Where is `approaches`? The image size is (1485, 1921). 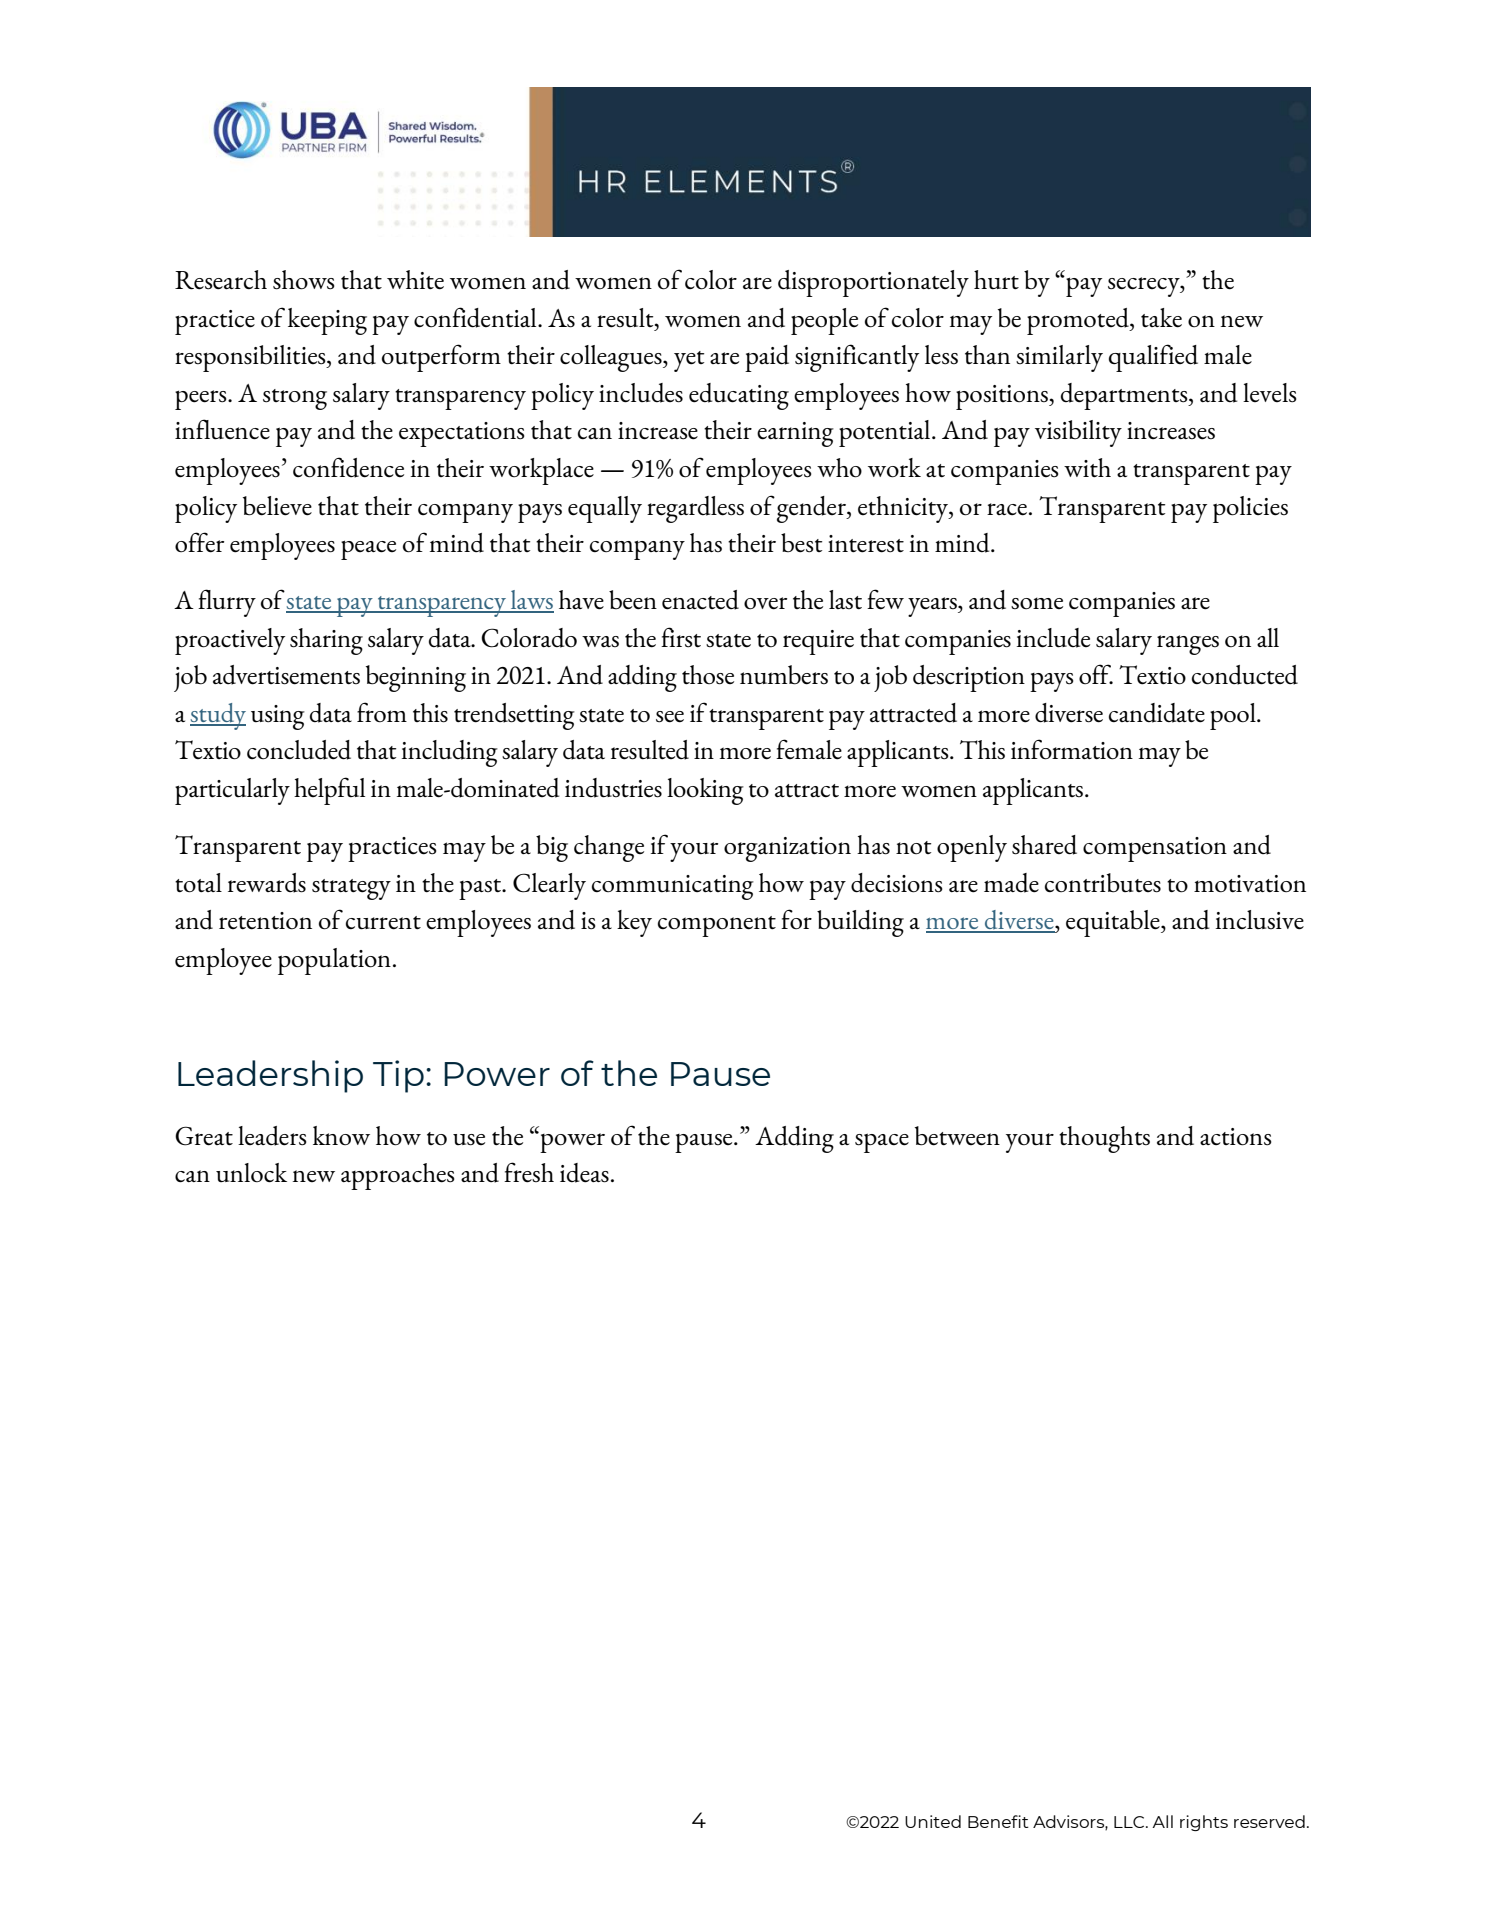
approaches is located at coordinates (398, 1176).
